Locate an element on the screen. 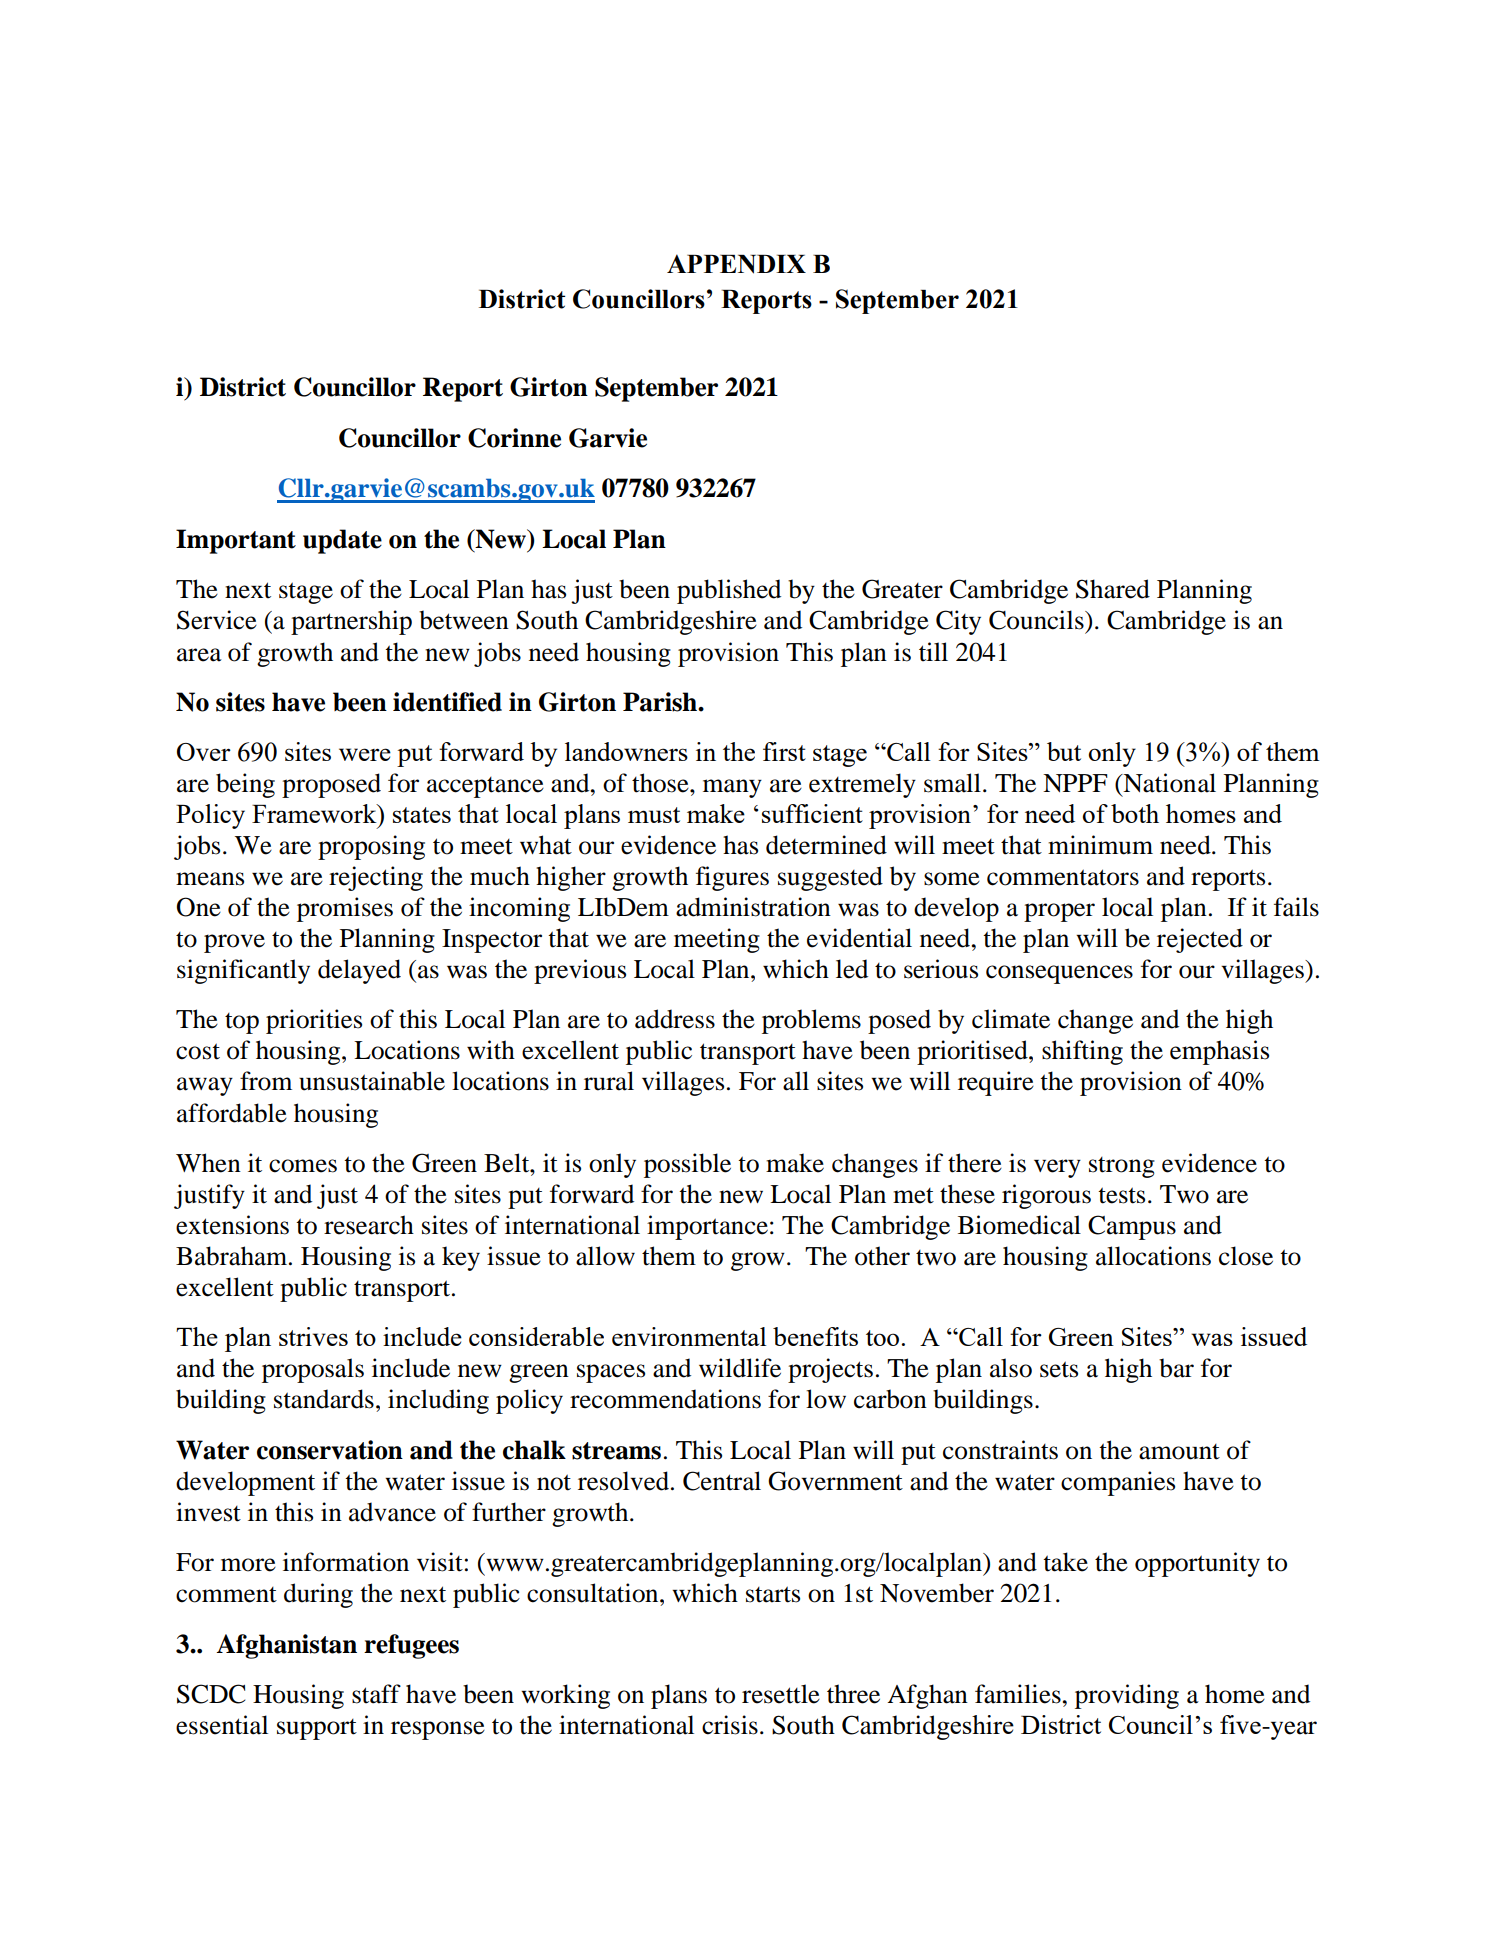  strives is located at coordinates (313, 1336).
